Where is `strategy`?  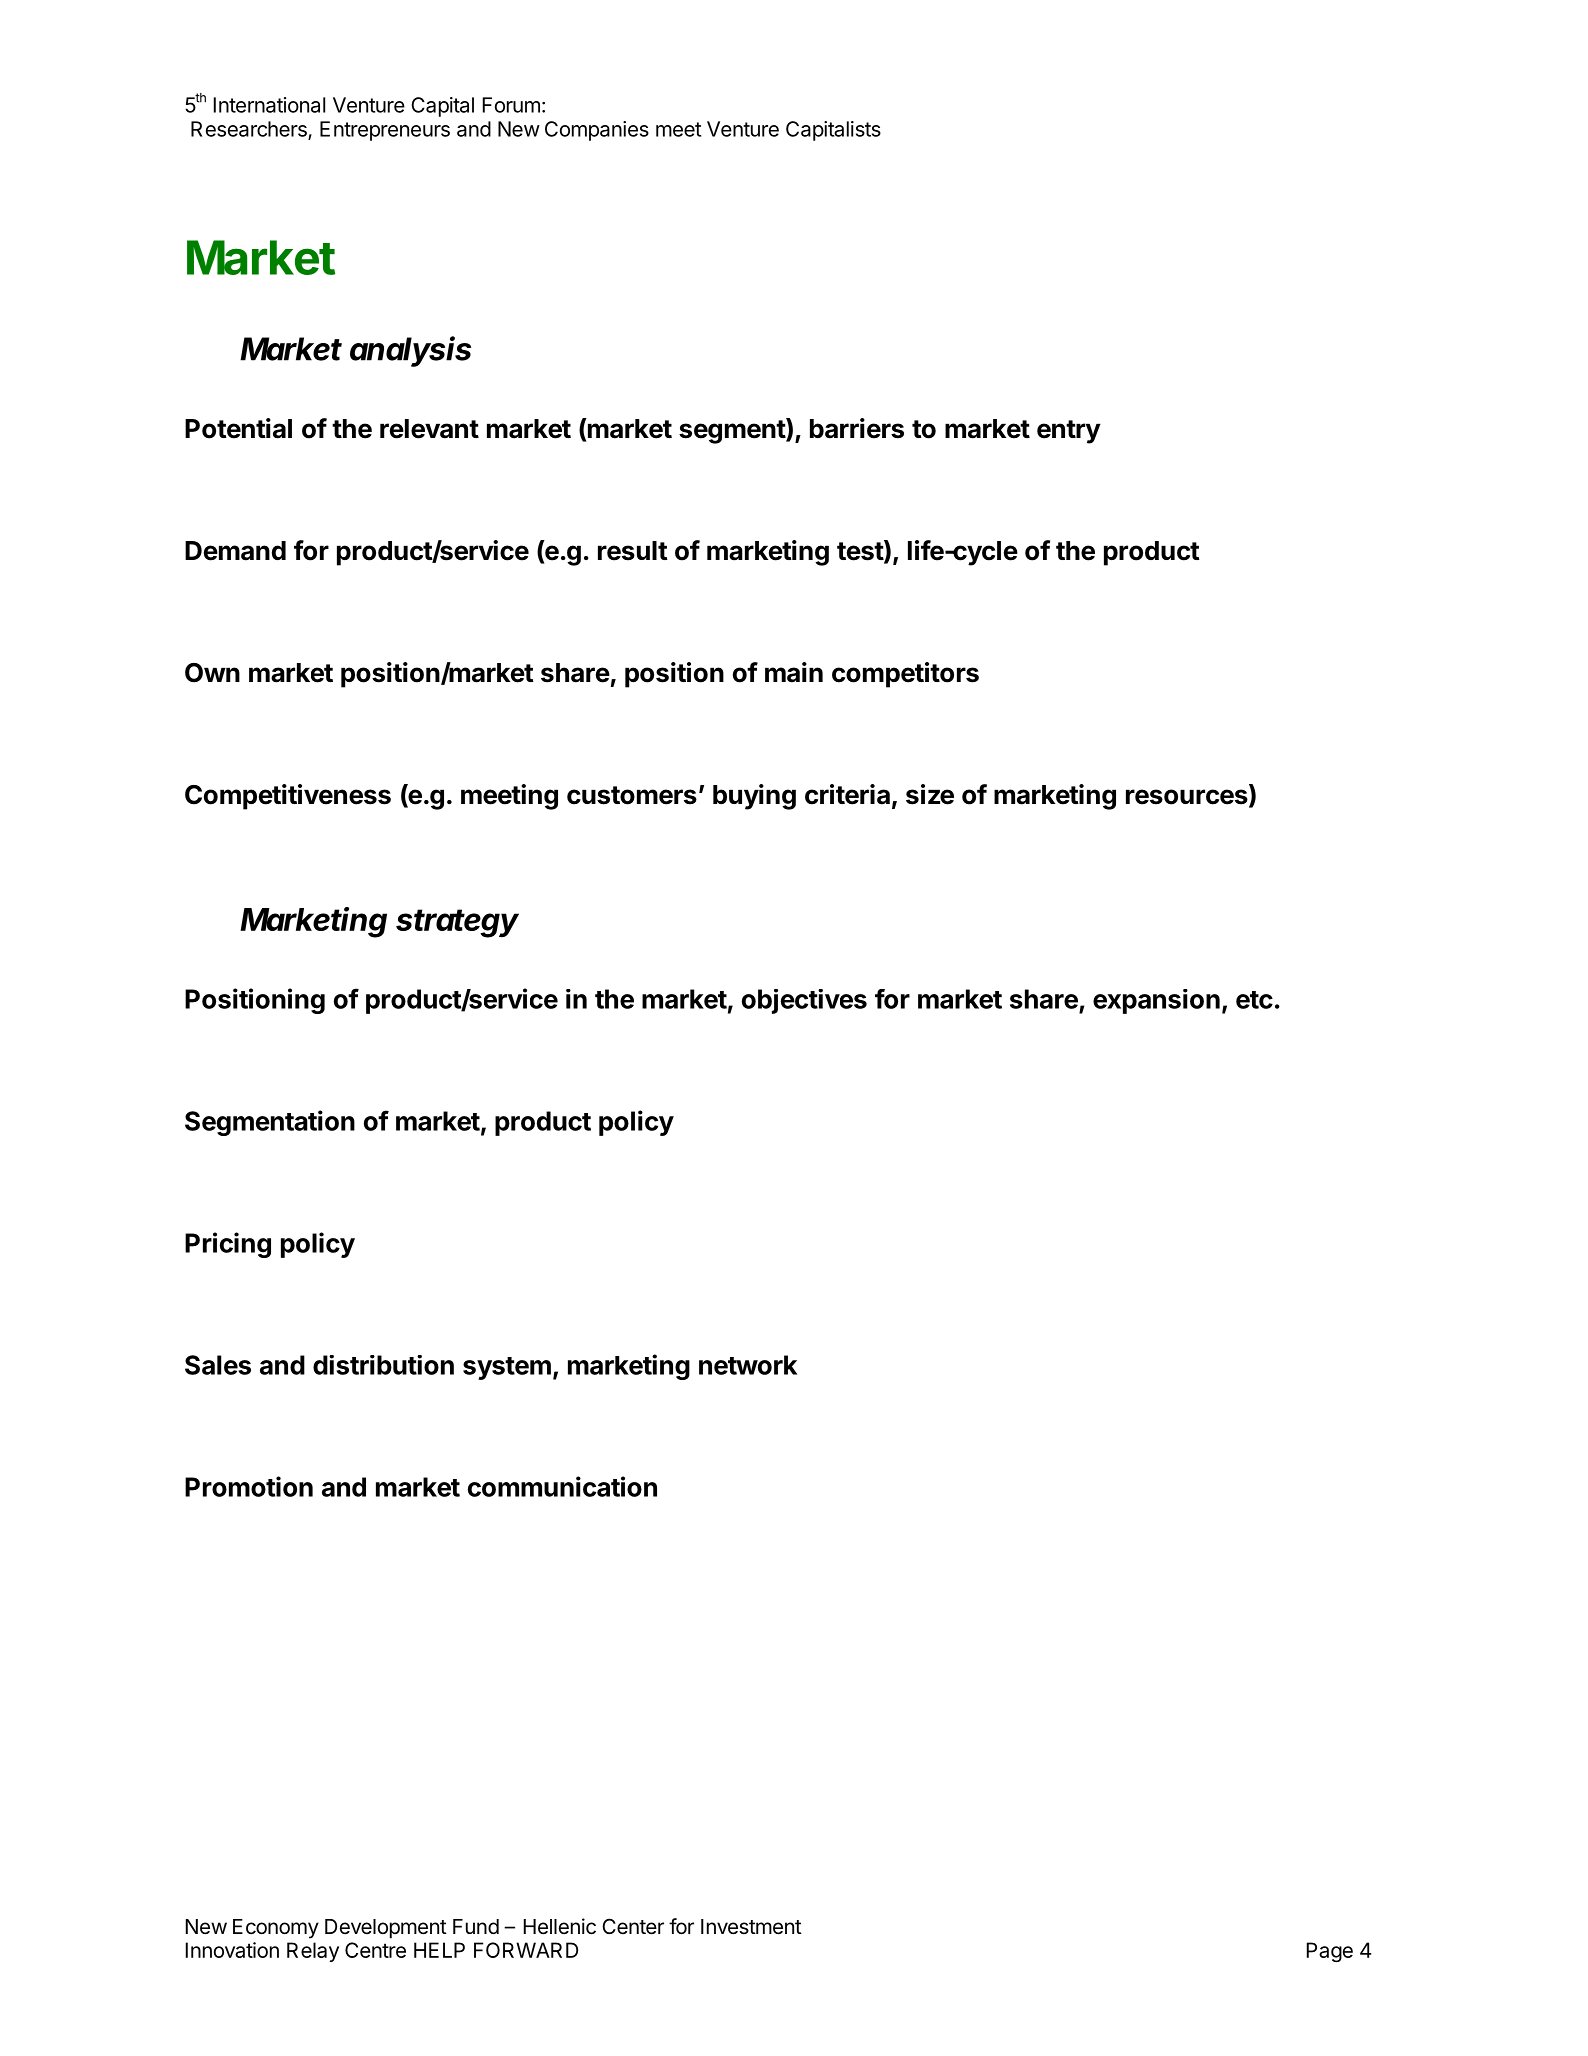
strategy is located at coordinates (457, 923).
